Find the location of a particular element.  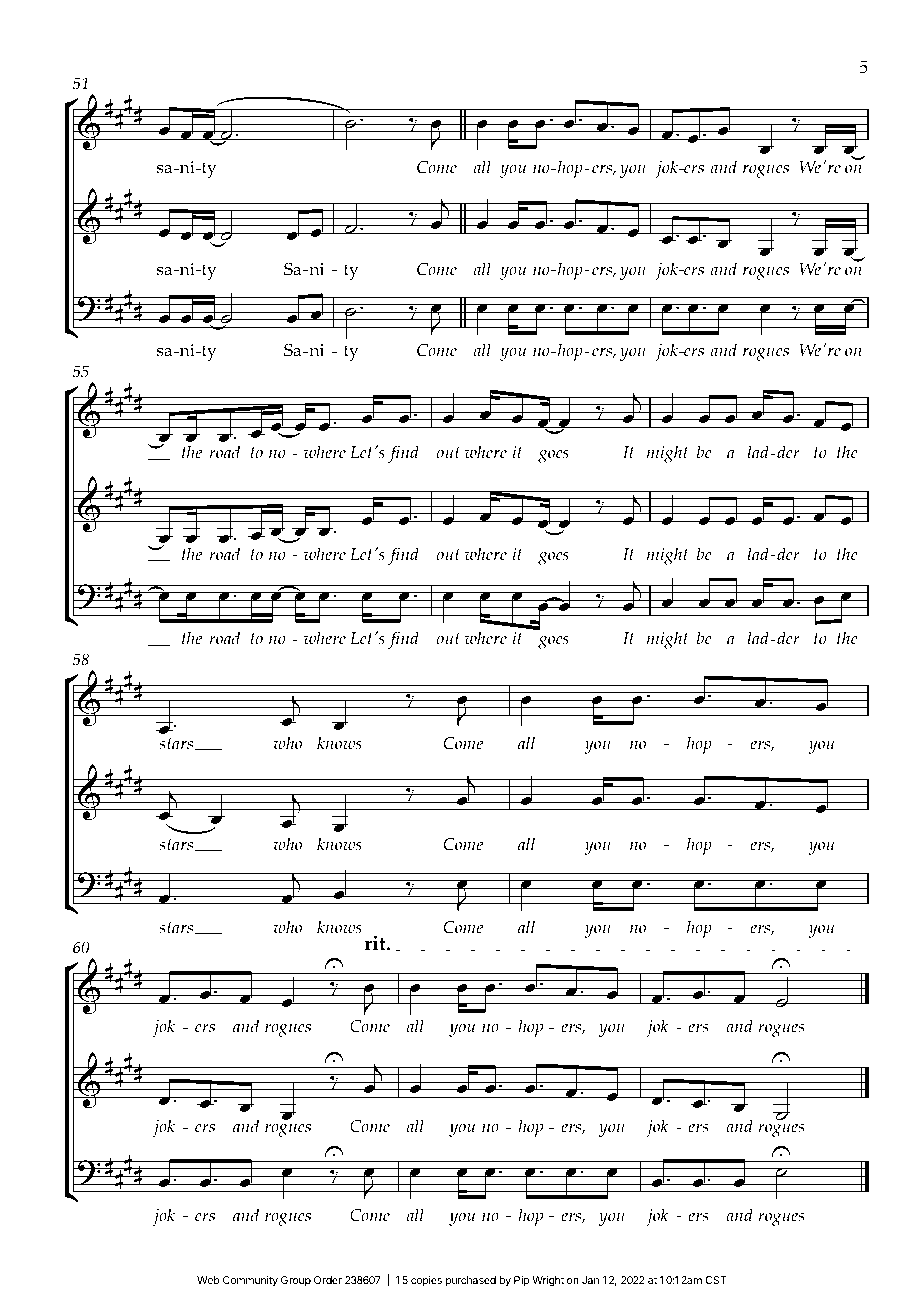

Order is located at coordinates (328, 1280).
